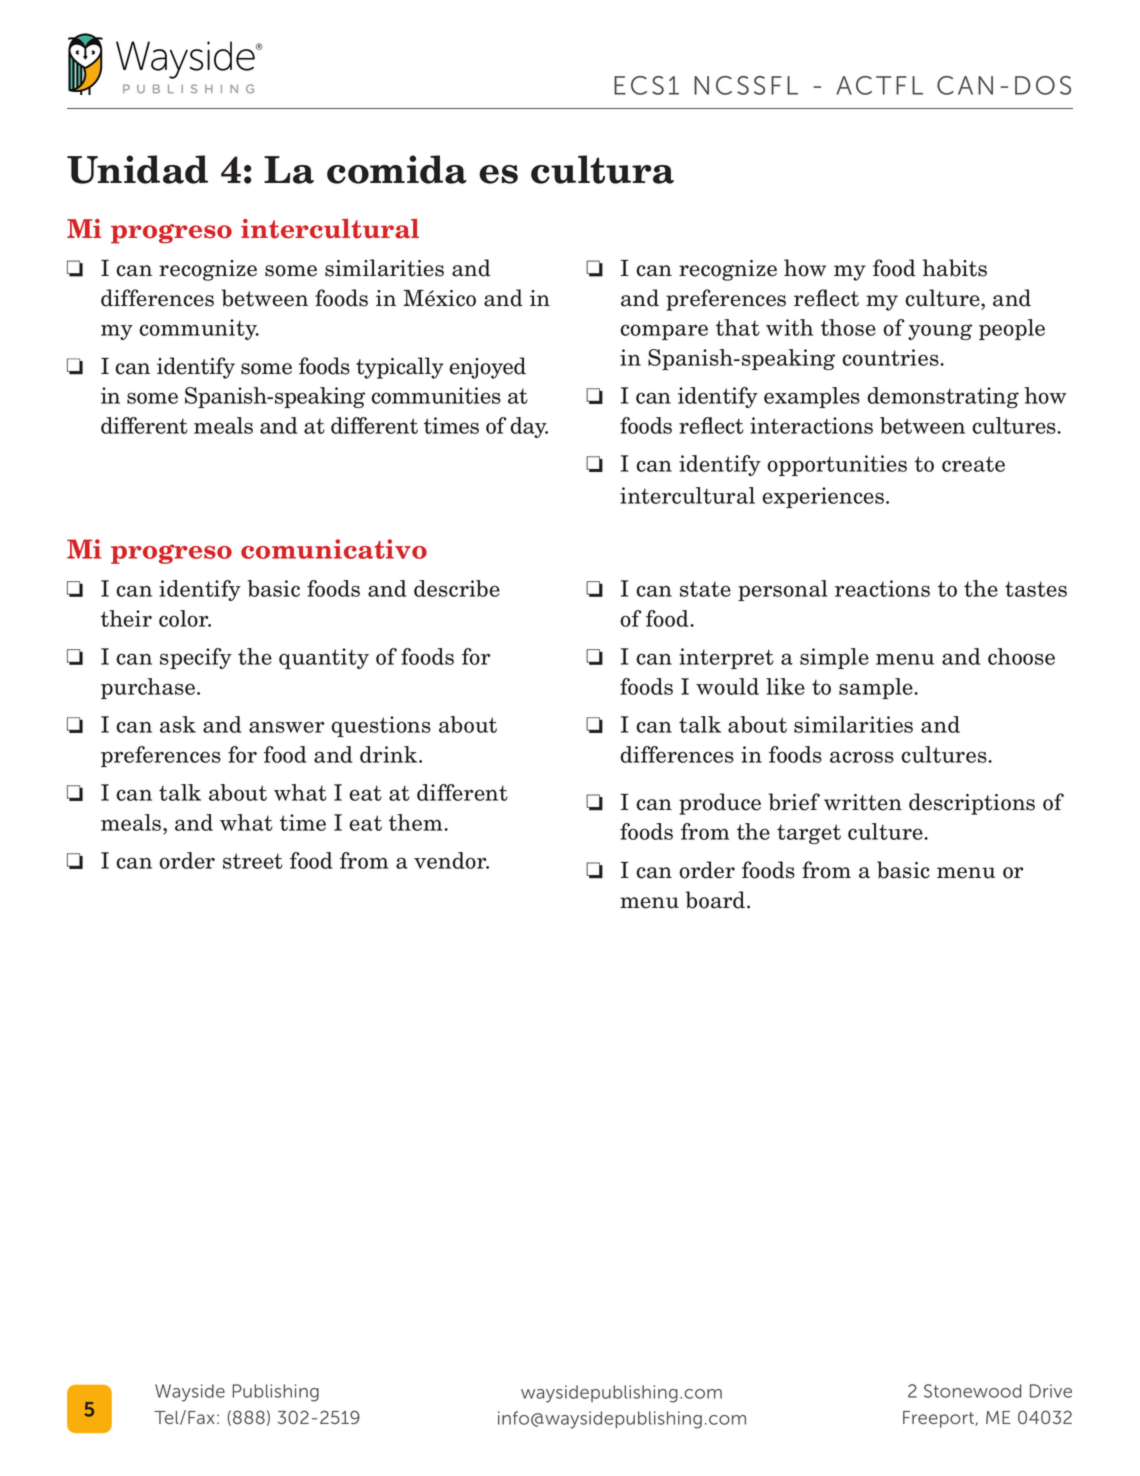 The height and width of the screenshot is (1476, 1140). I want to click on Drive, so click(1051, 1391).
